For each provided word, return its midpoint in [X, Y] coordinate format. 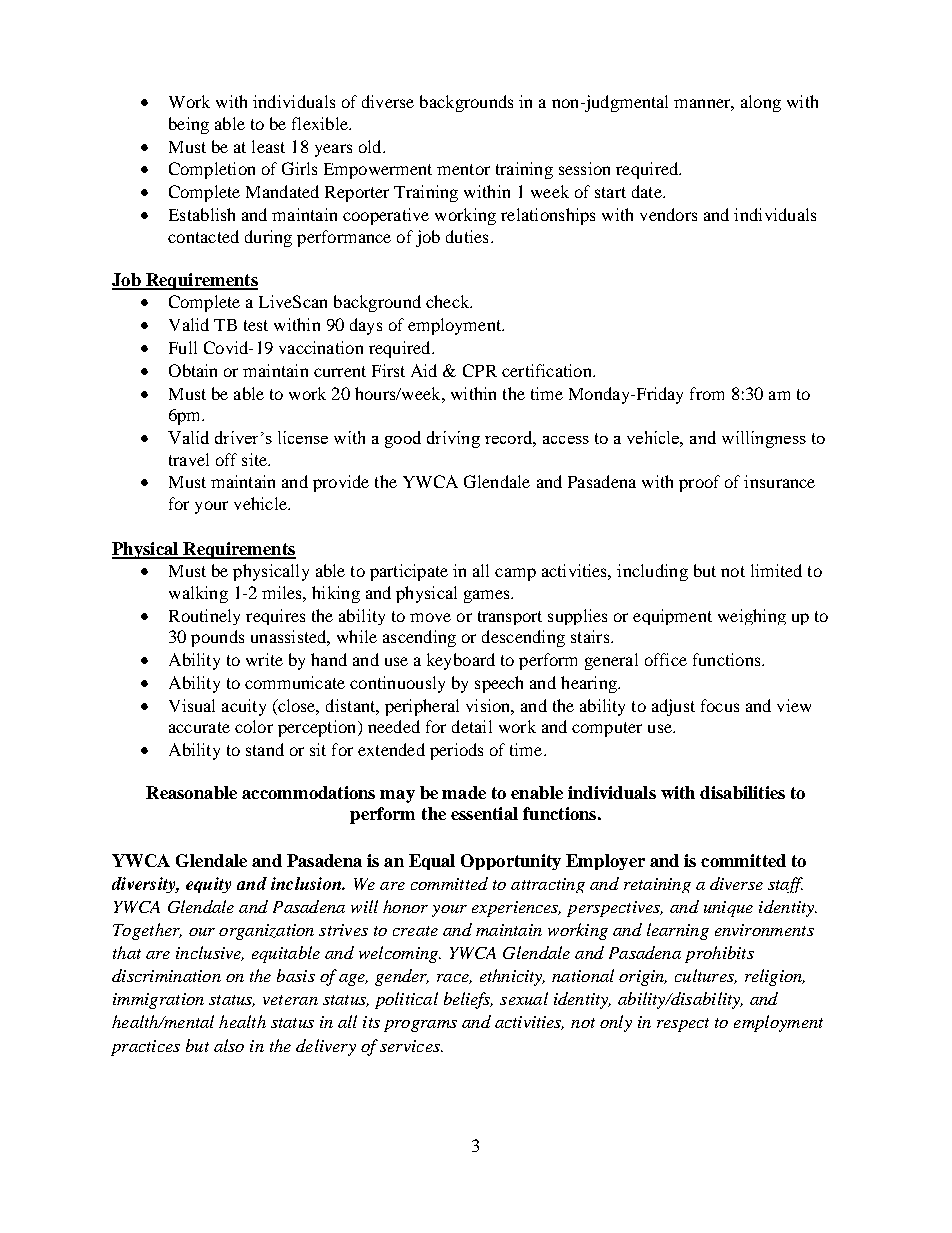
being [189, 125]
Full [183, 347]
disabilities [742, 792]
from [707, 393]
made [464, 792]
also [229, 1045]
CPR [480, 370]
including [652, 572]
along [761, 103]
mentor [463, 169]
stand [265, 749]
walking [198, 594]
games [488, 596]
